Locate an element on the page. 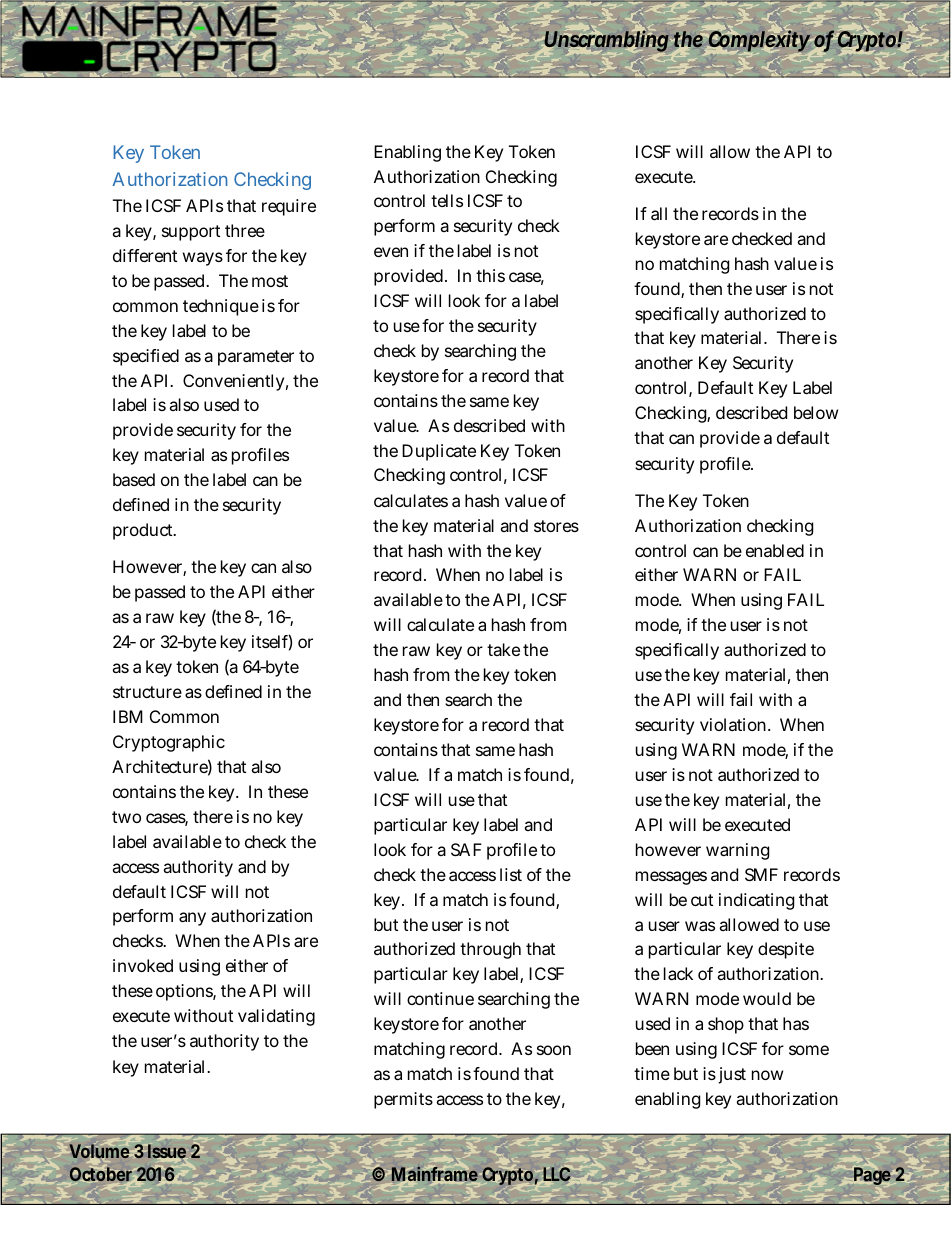 The height and width of the document is (1233, 952). tells is located at coordinates (447, 200).
